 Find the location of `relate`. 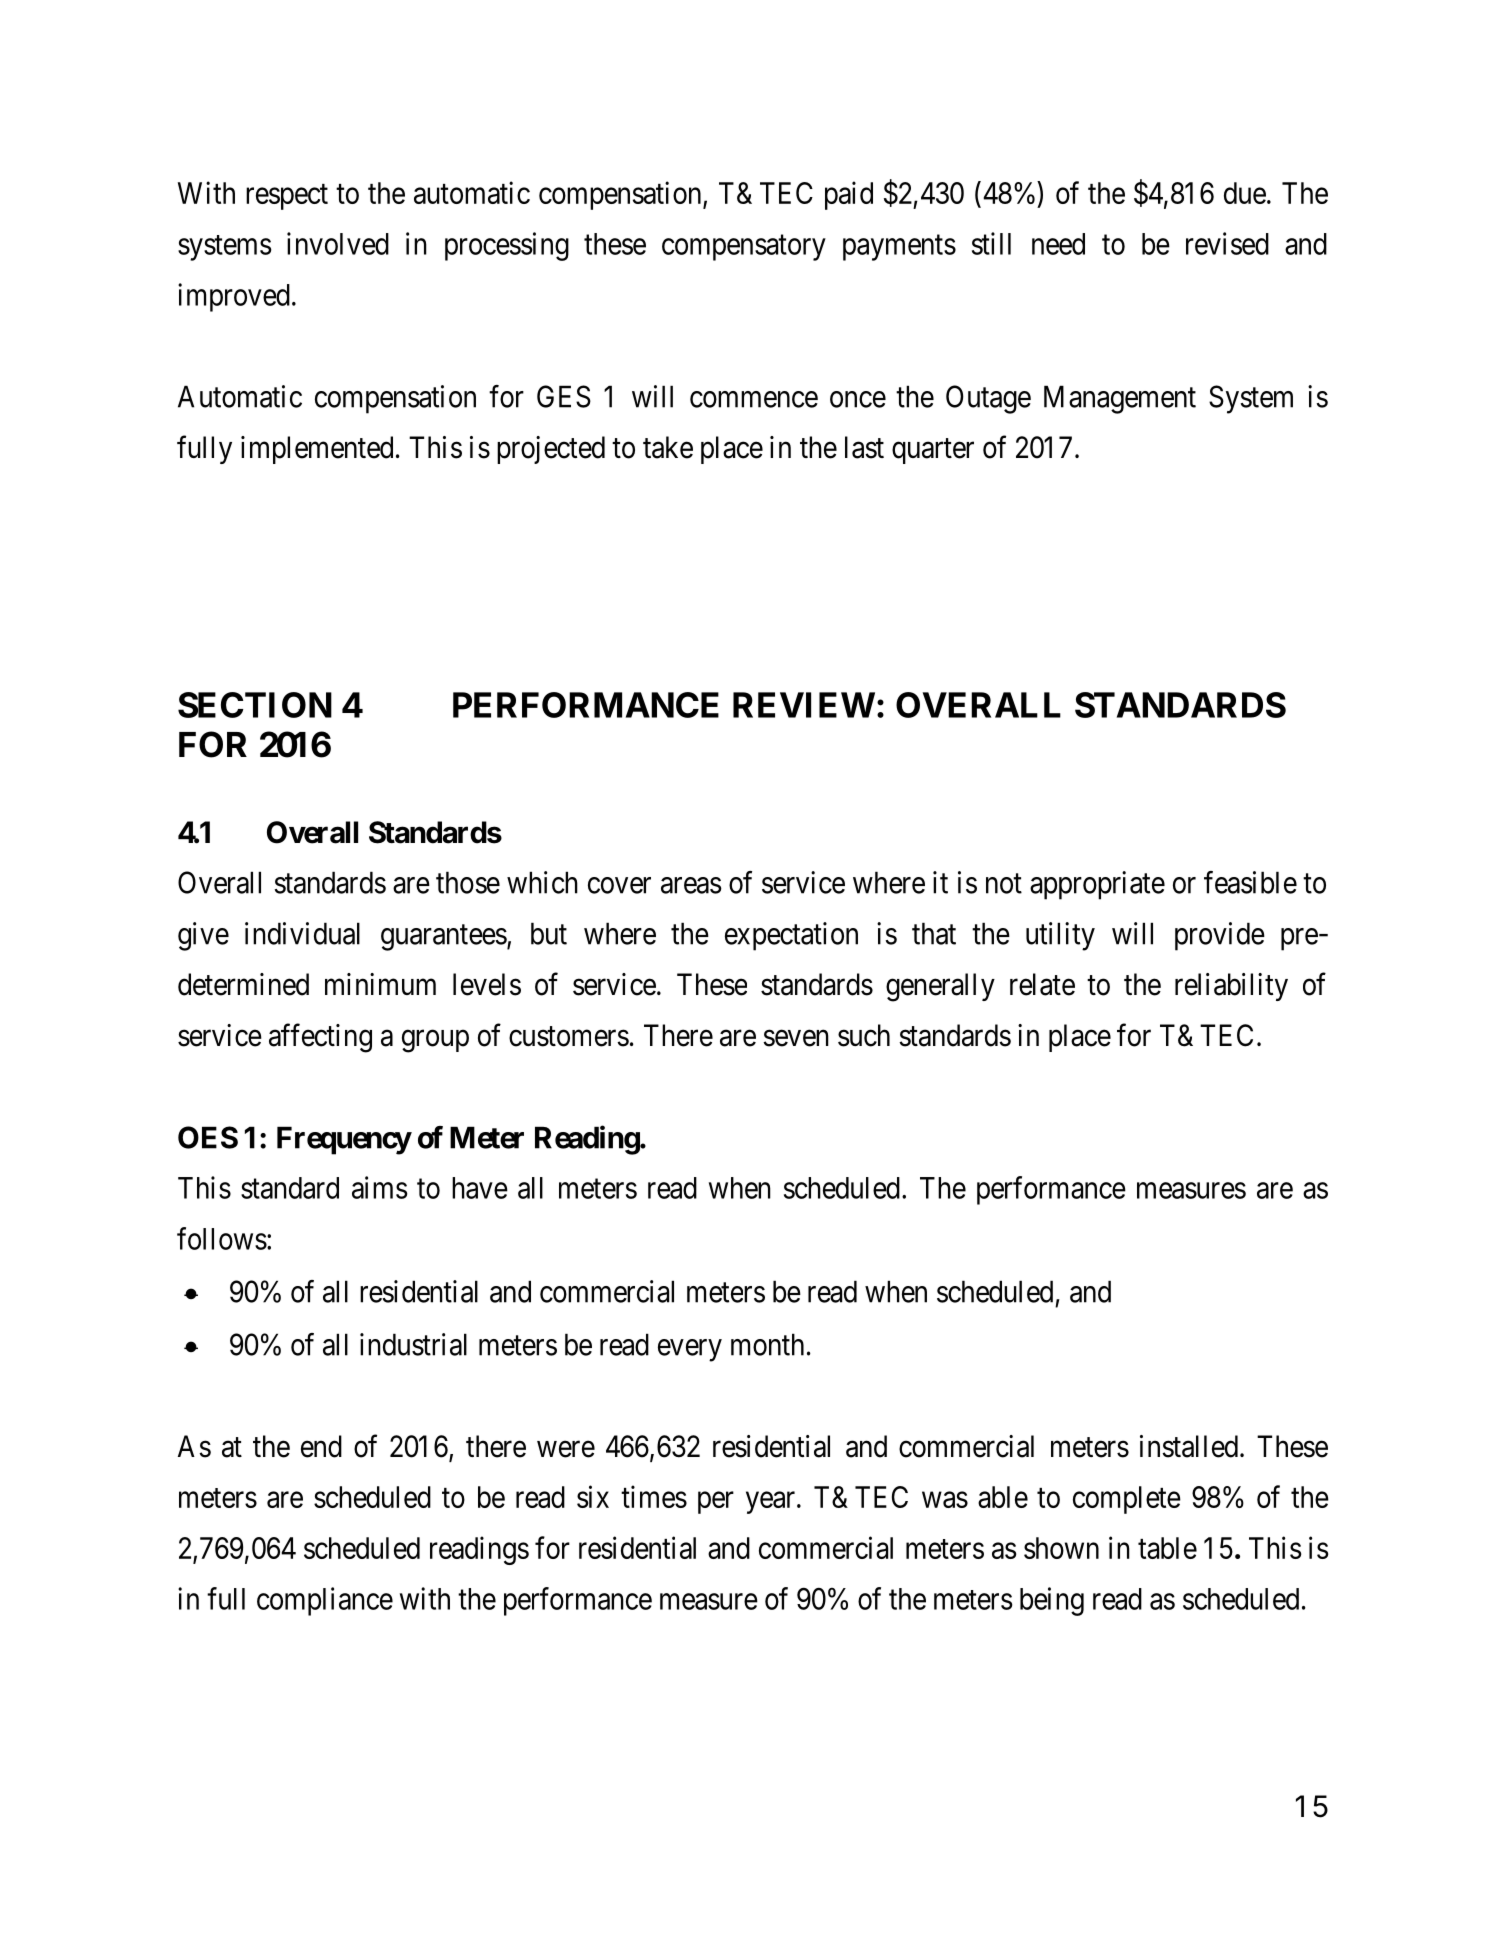

relate is located at coordinates (1042, 984).
